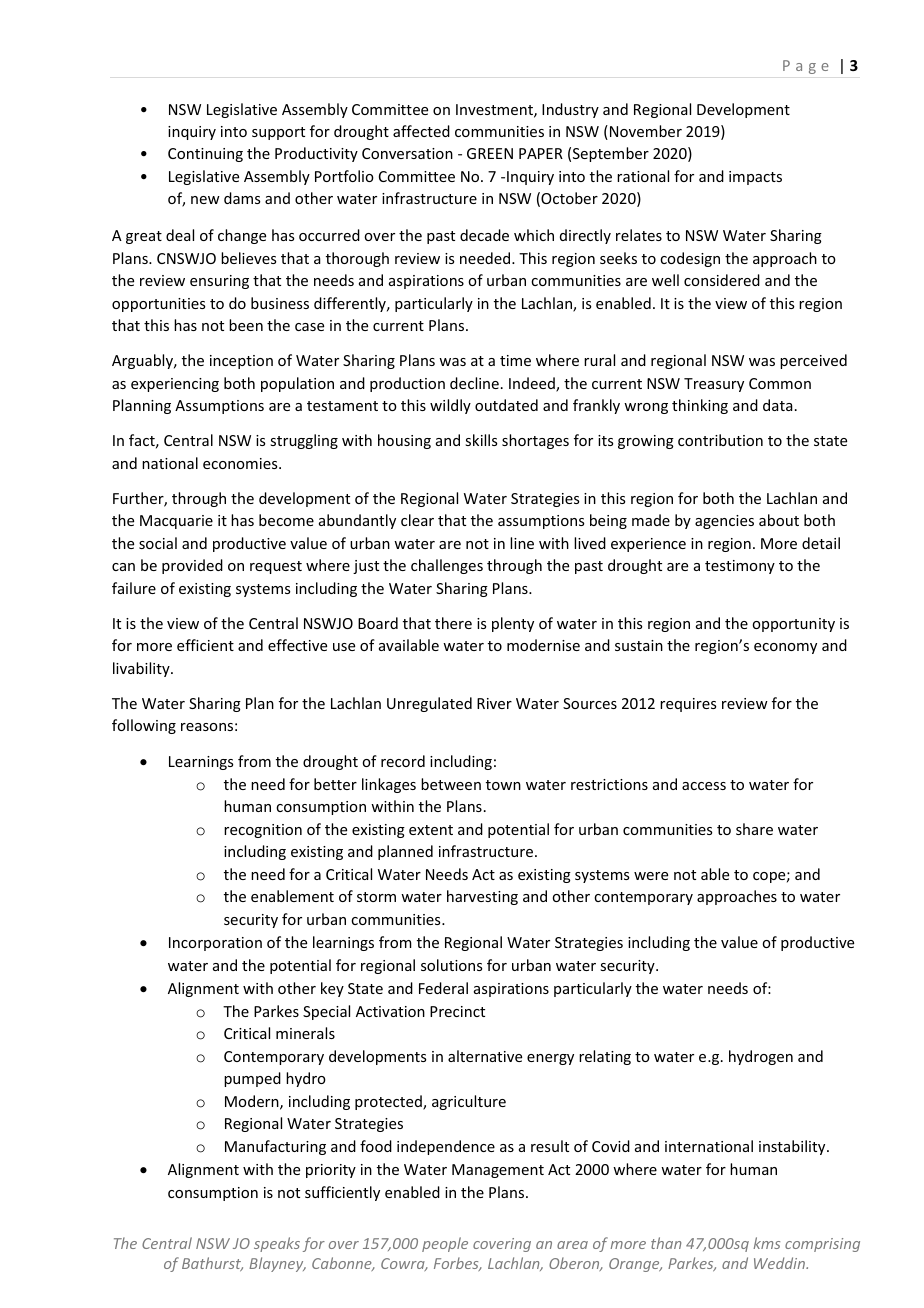 The width and height of the screenshot is (924, 1308). Describe the element at coordinates (212, 1264) in the screenshot. I see `Bathurst` at that location.
